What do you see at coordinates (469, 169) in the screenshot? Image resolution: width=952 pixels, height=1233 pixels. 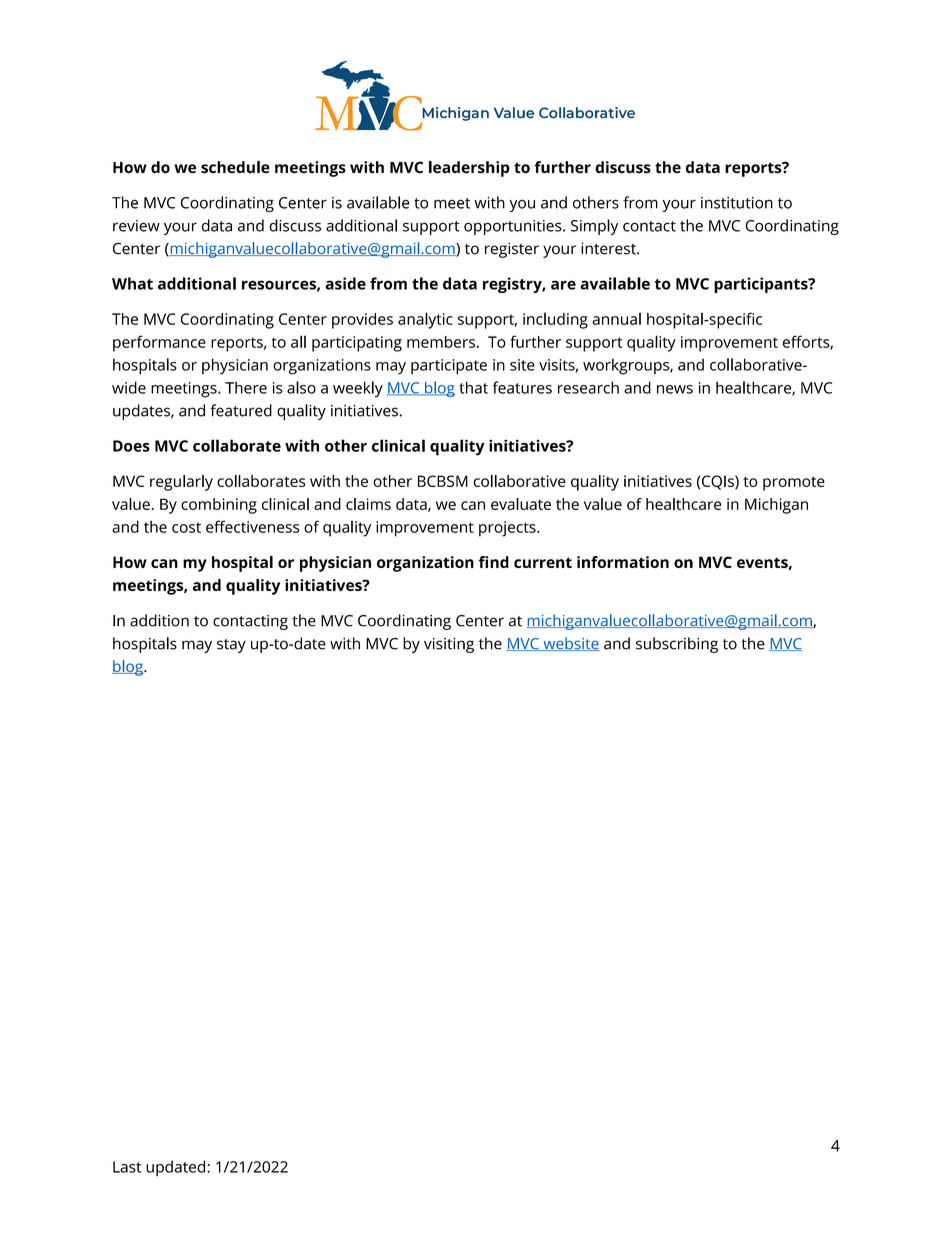 I see `leadership` at bounding box center [469, 169].
